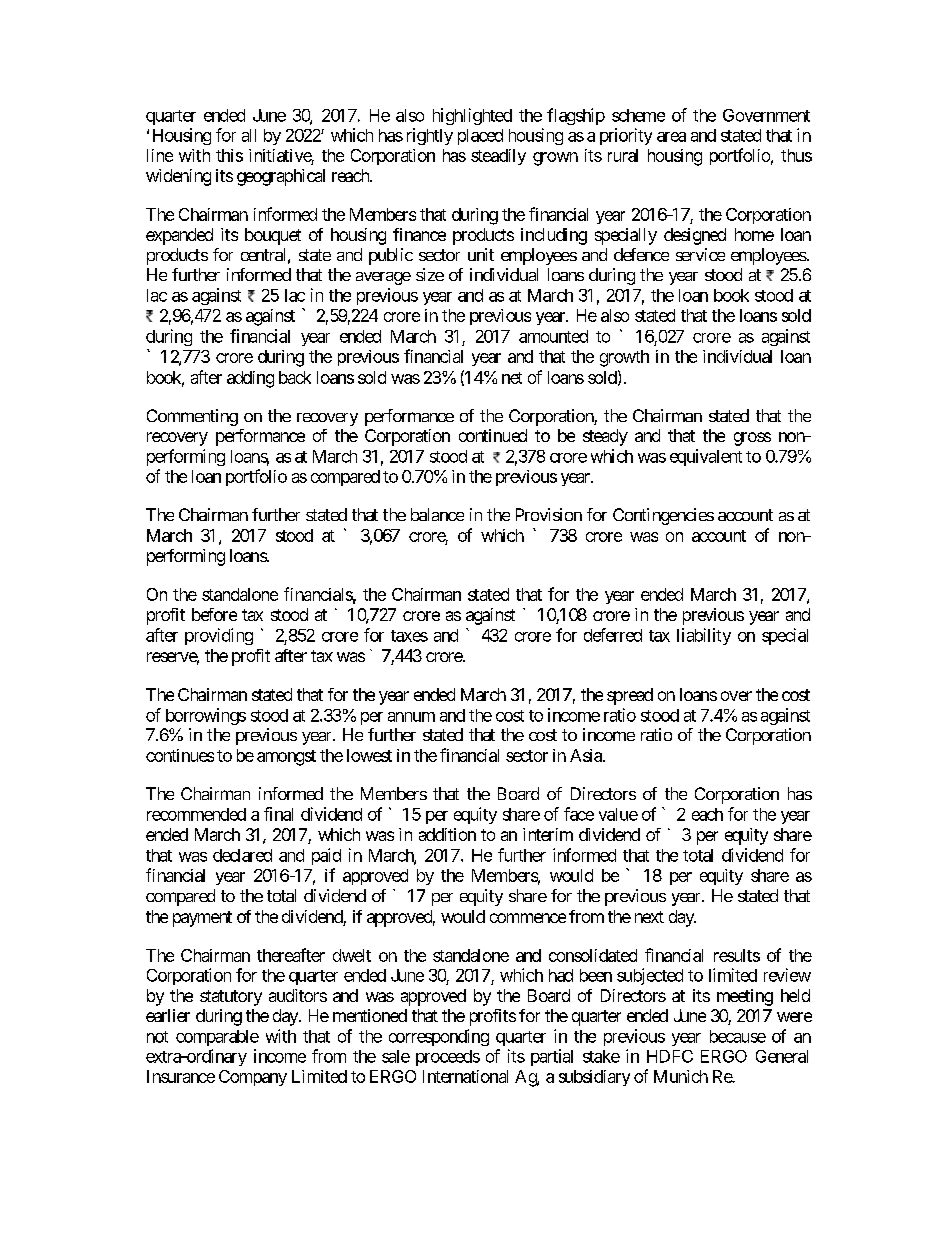 This page has width=952, height=1233. I want to click on geographical, so click(281, 177).
